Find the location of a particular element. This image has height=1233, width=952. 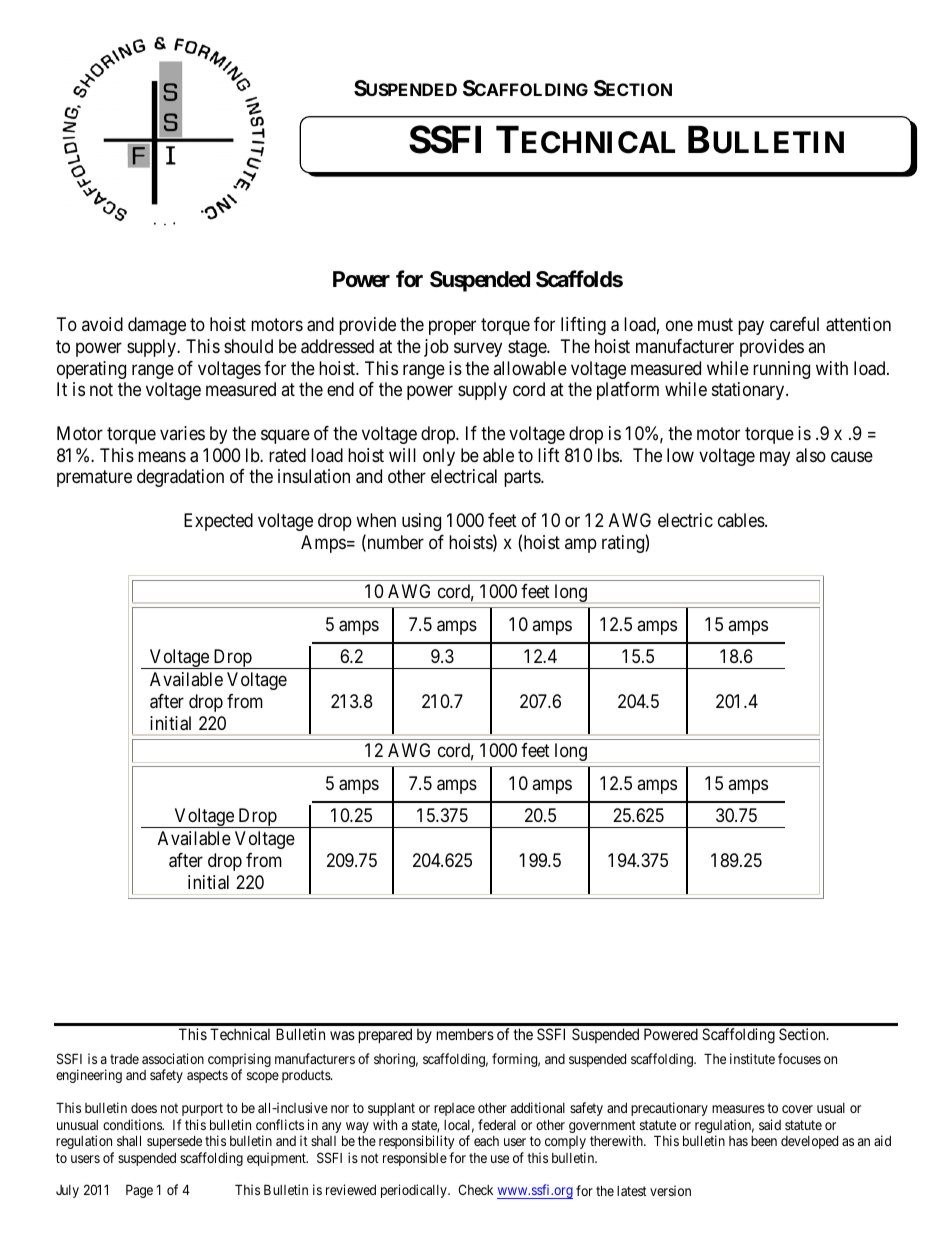

members is located at coordinates (465, 1034).
